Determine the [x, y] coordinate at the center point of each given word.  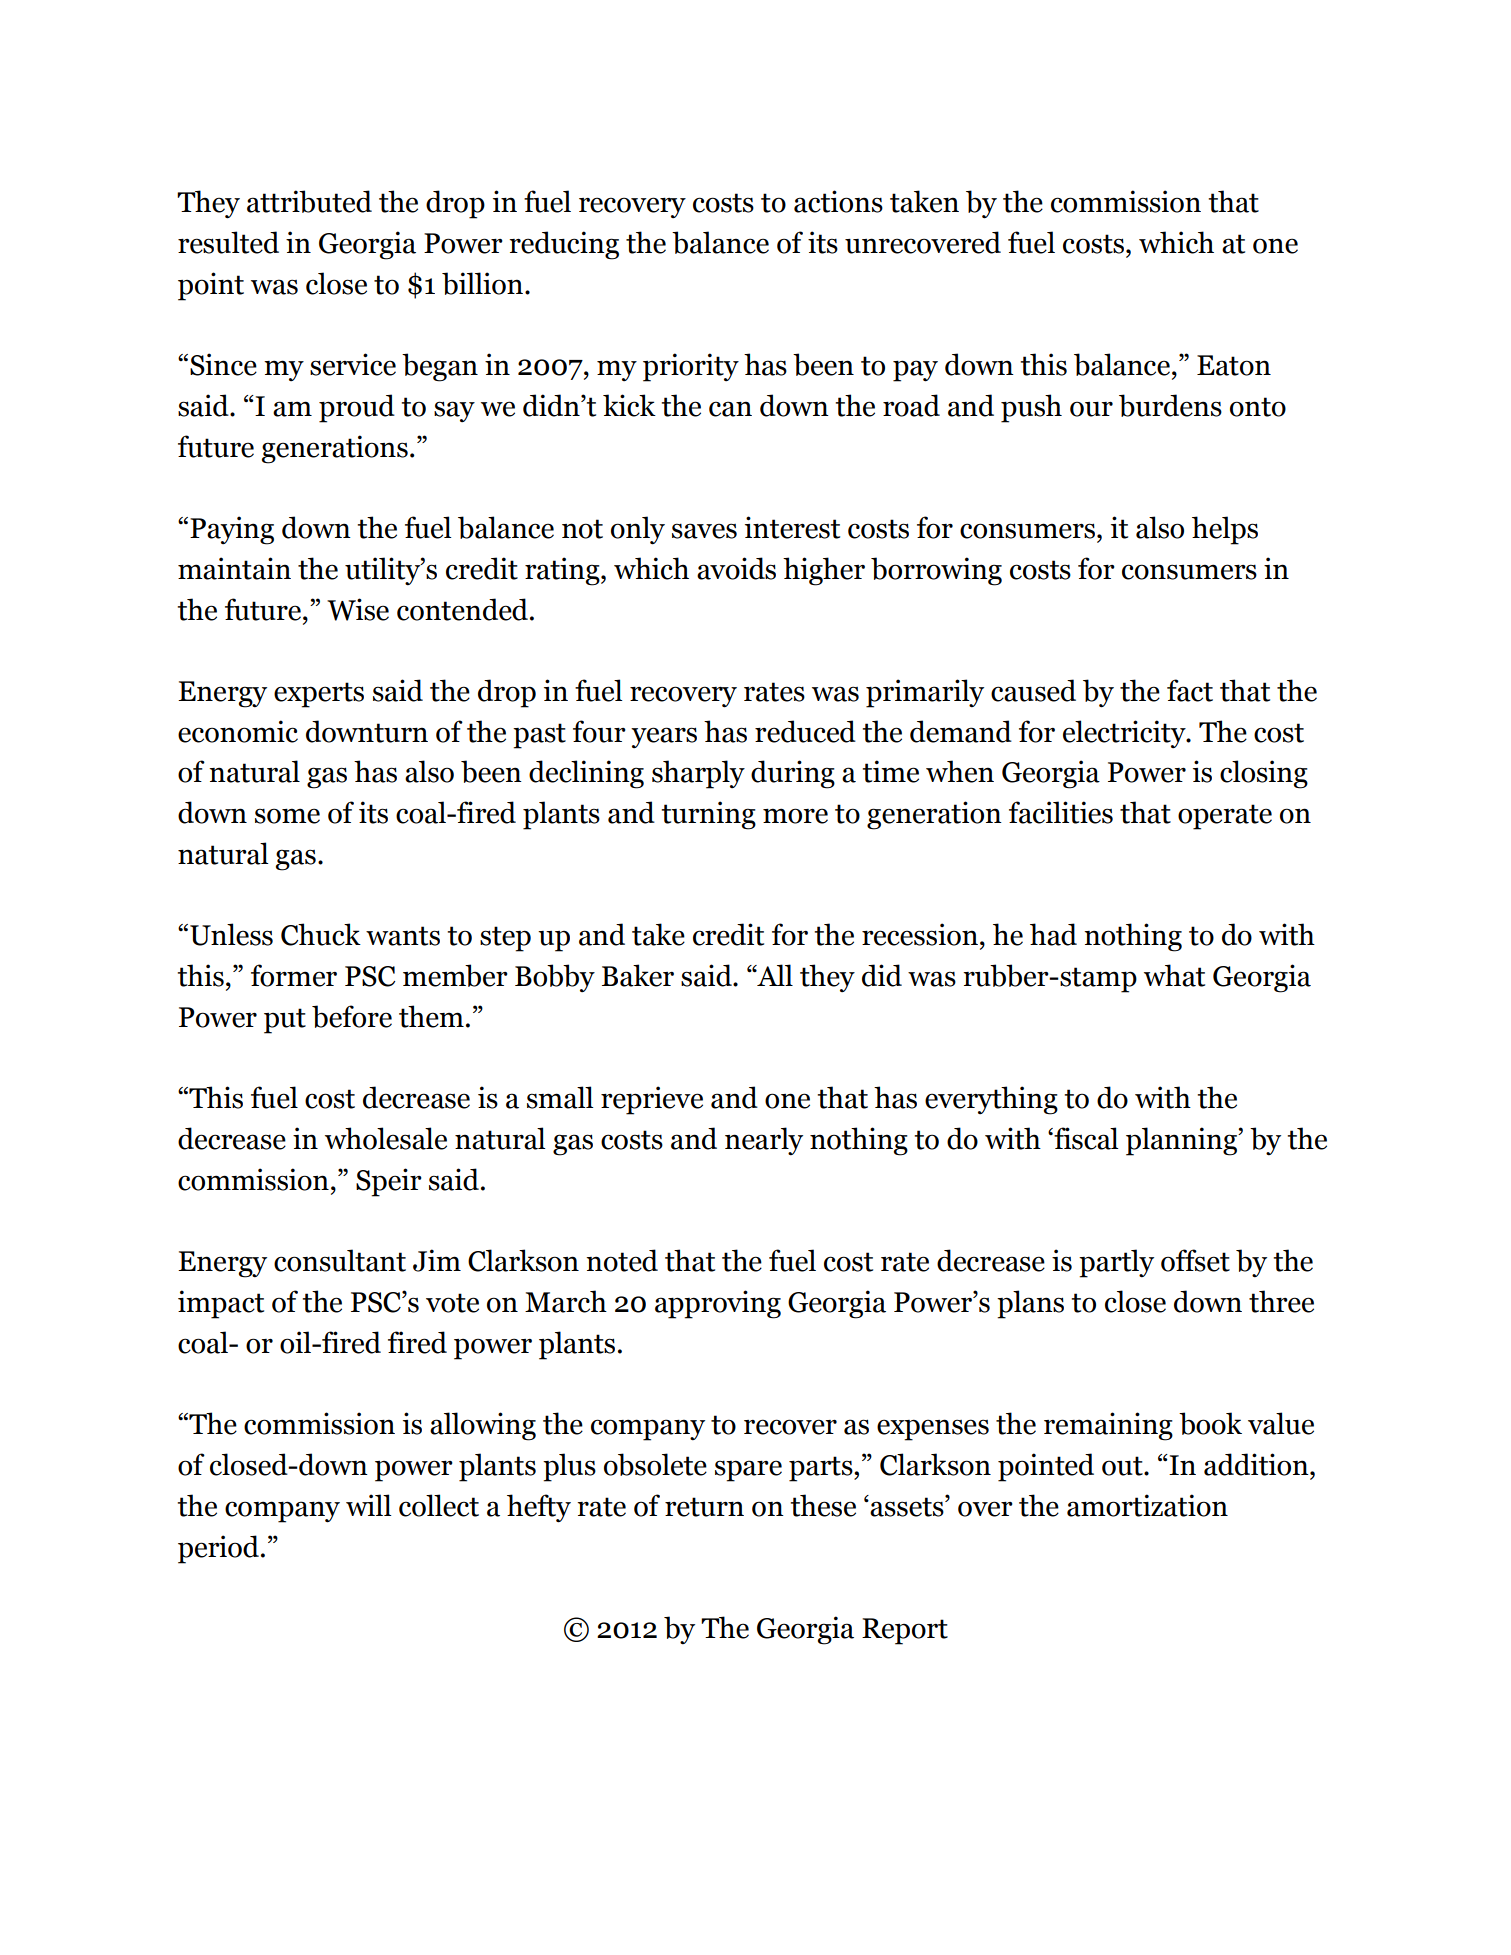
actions [838, 201]
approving [718, 1304]
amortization [1147, 1505]
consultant [340, 1260]
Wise [358, 609]
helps [1225, 530]
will [368, 1505]
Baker [638, 975]
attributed [309, 201]
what [1174, 975]
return [704, 1507]
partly [1116, 1263]
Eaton [1234, 365]
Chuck [321, 934]
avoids [736, 568]
